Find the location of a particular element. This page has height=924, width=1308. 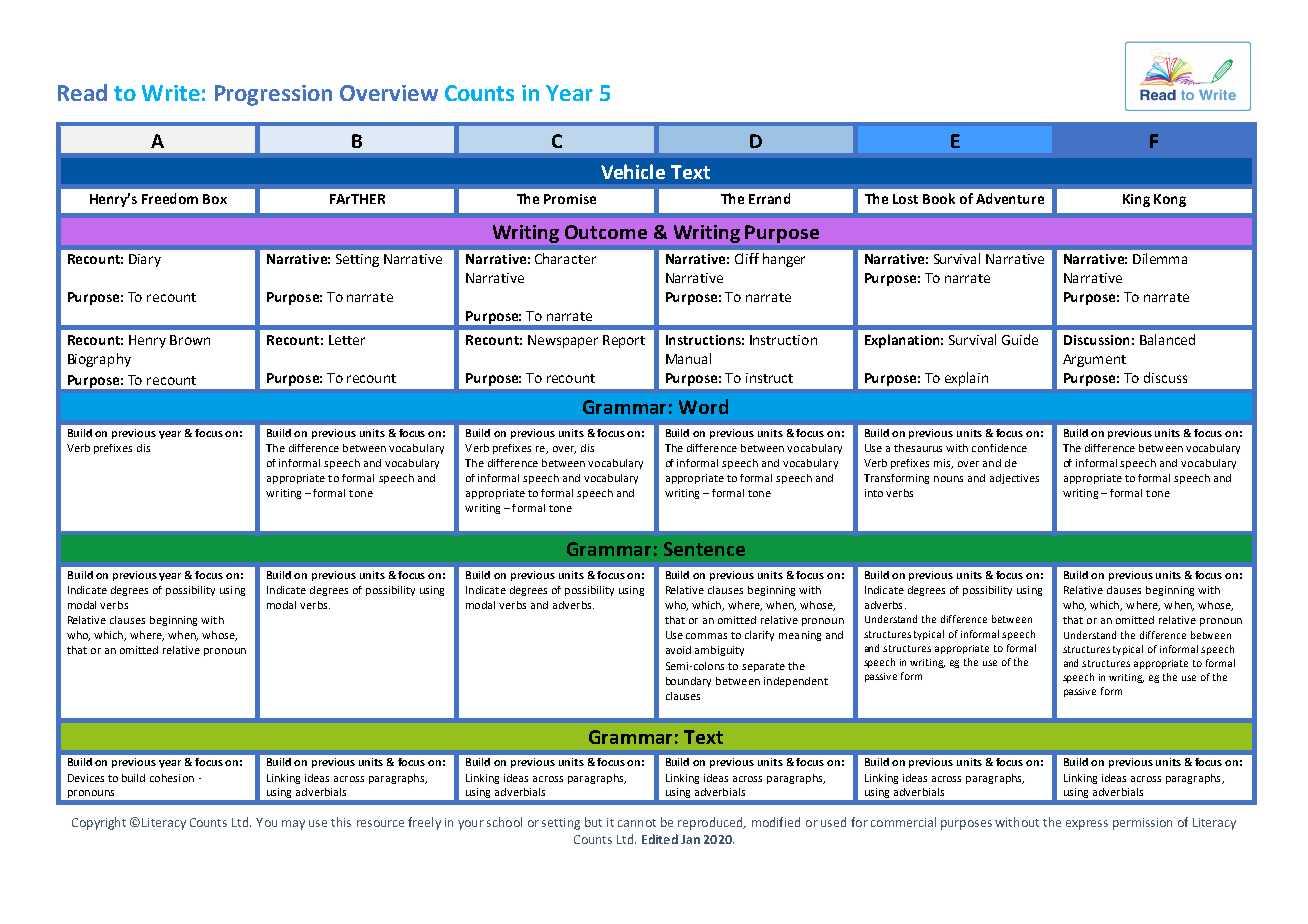

cohesion is located at coordinates (172, 778).
